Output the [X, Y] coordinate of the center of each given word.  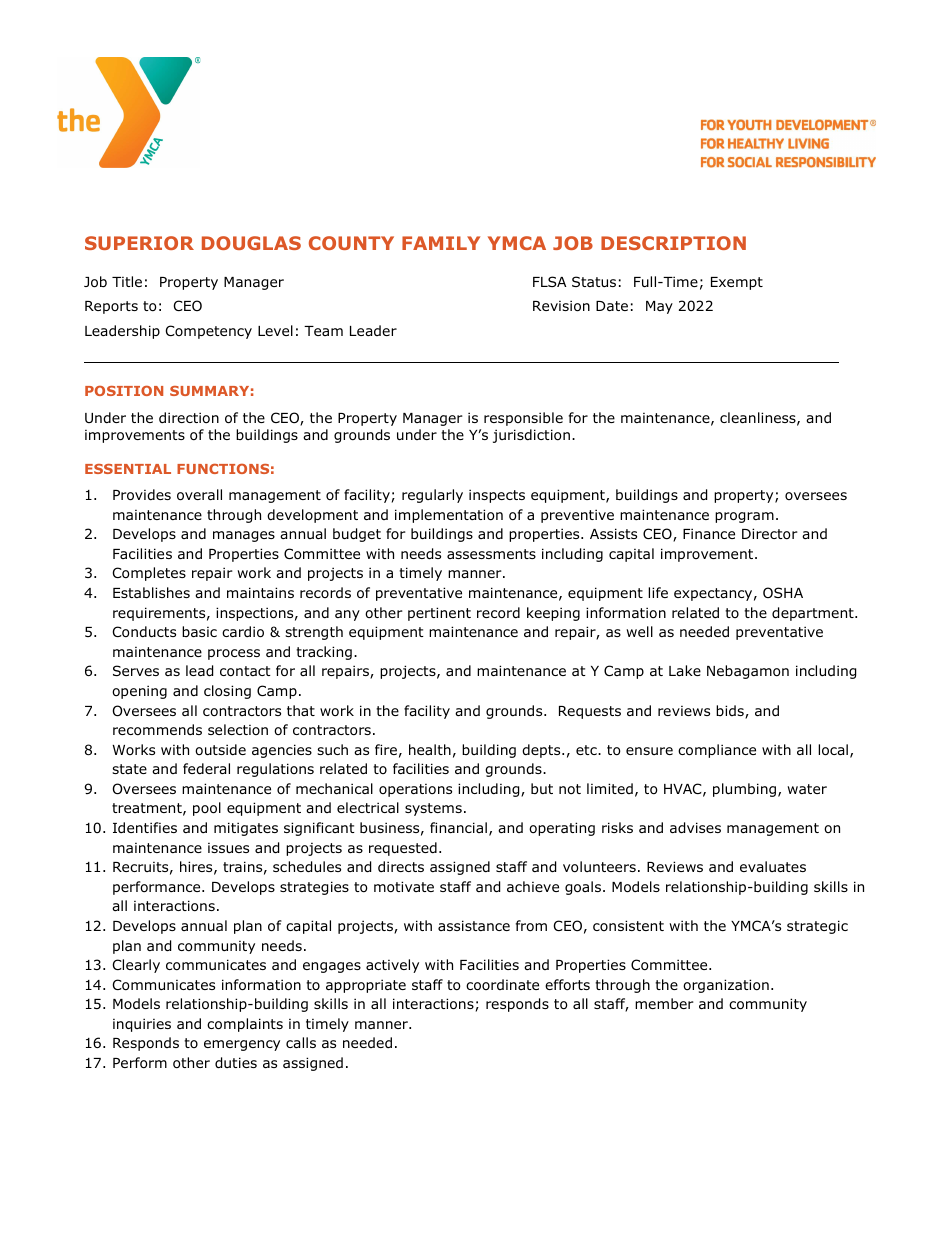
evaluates [773, 866]
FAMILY [441, 243]
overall [199, 495]
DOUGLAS [251, 243]
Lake [685, 670]
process [234, 654]
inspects [497, 496]
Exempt [737, 283]
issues [228, 848]
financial [458, 827]
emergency [242, 1045]
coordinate [502, 985]
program [744, 517]
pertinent [439, 614]
